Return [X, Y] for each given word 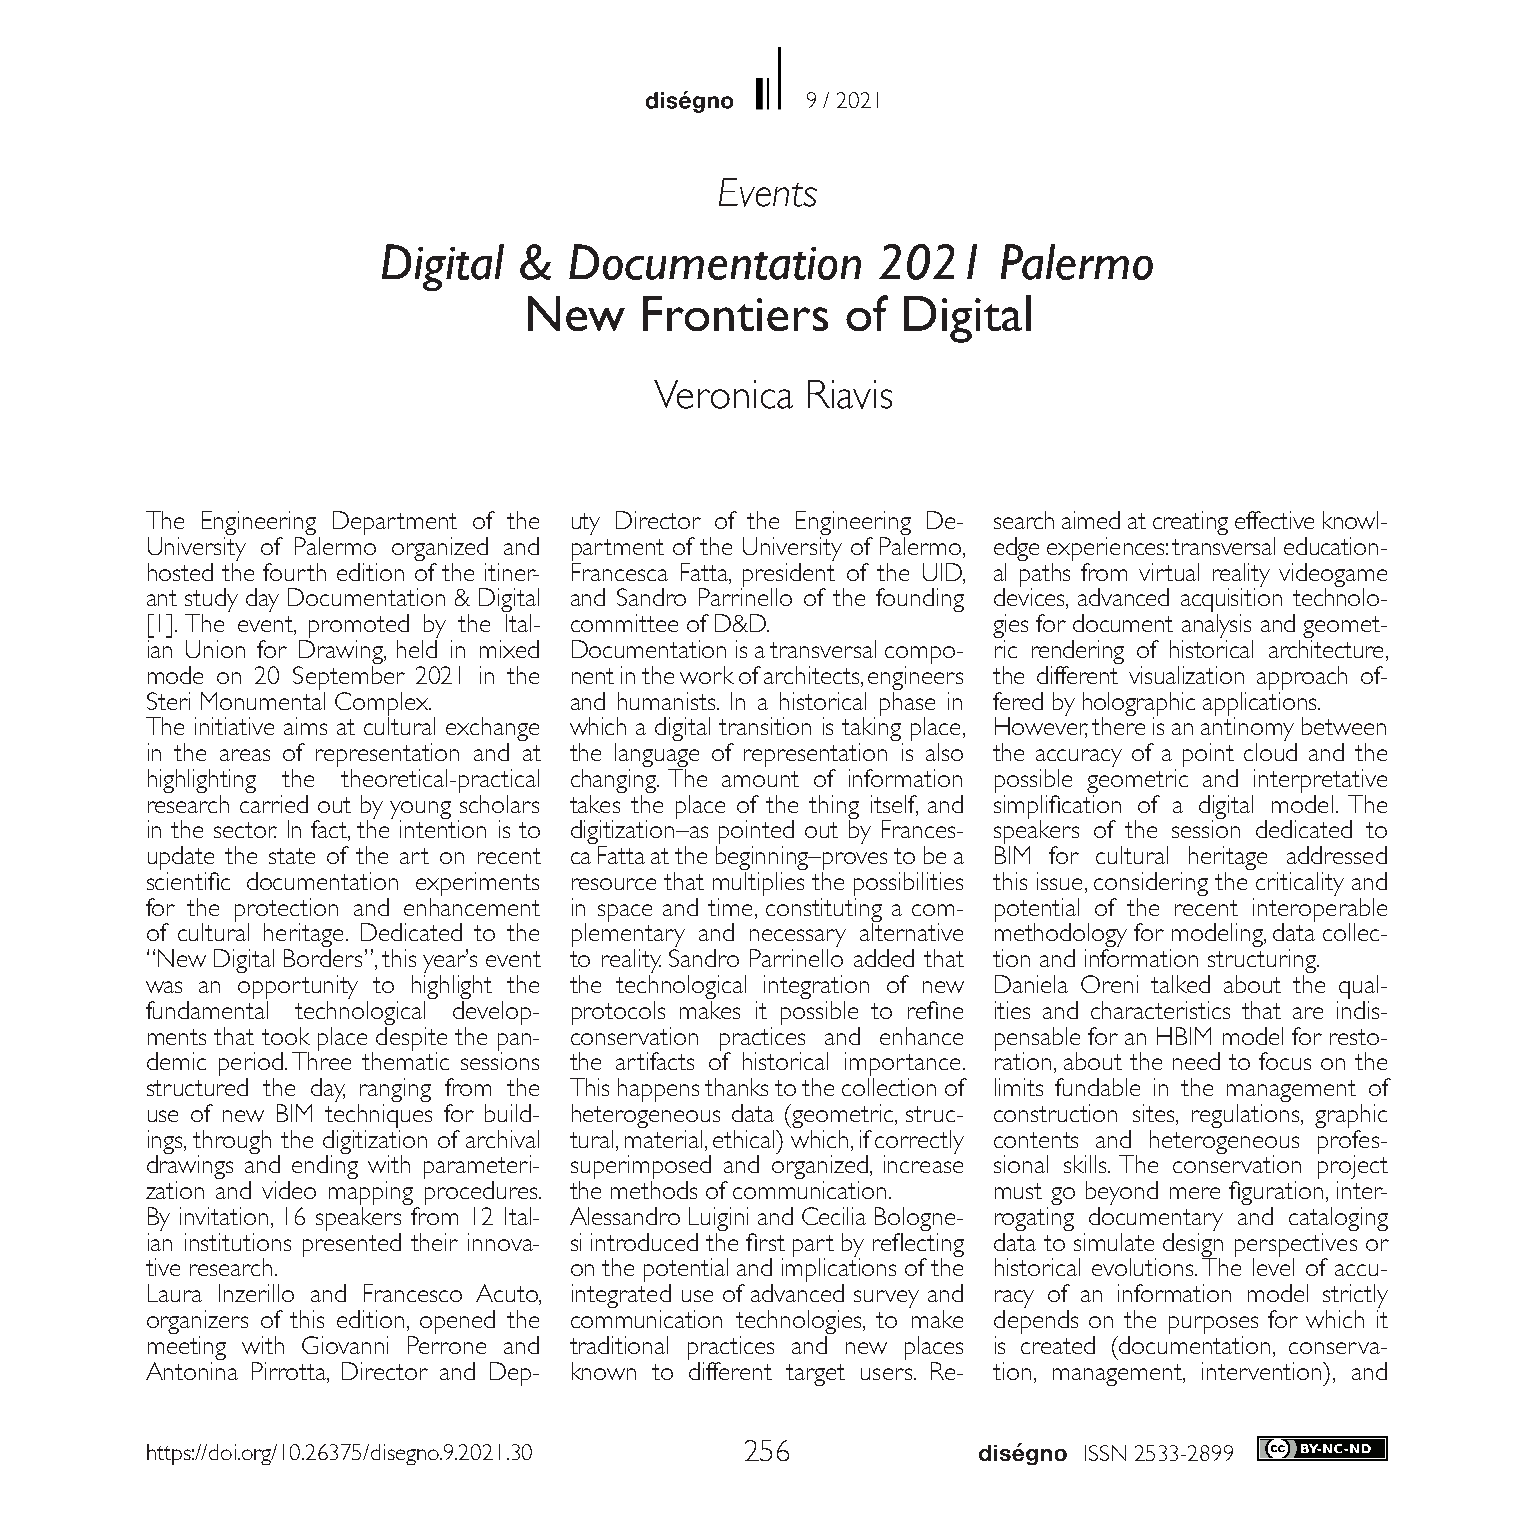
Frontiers [735, 313]
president [788, 576]
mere [1195, 1193]
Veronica [723, 394]
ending [325, 1166]
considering [1151, 884]
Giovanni [345, 1345]
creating [1190, 523]
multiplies [758, 884]
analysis [1217, 627]
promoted [358, 627]
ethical [745, 1139]
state [292, 856]
